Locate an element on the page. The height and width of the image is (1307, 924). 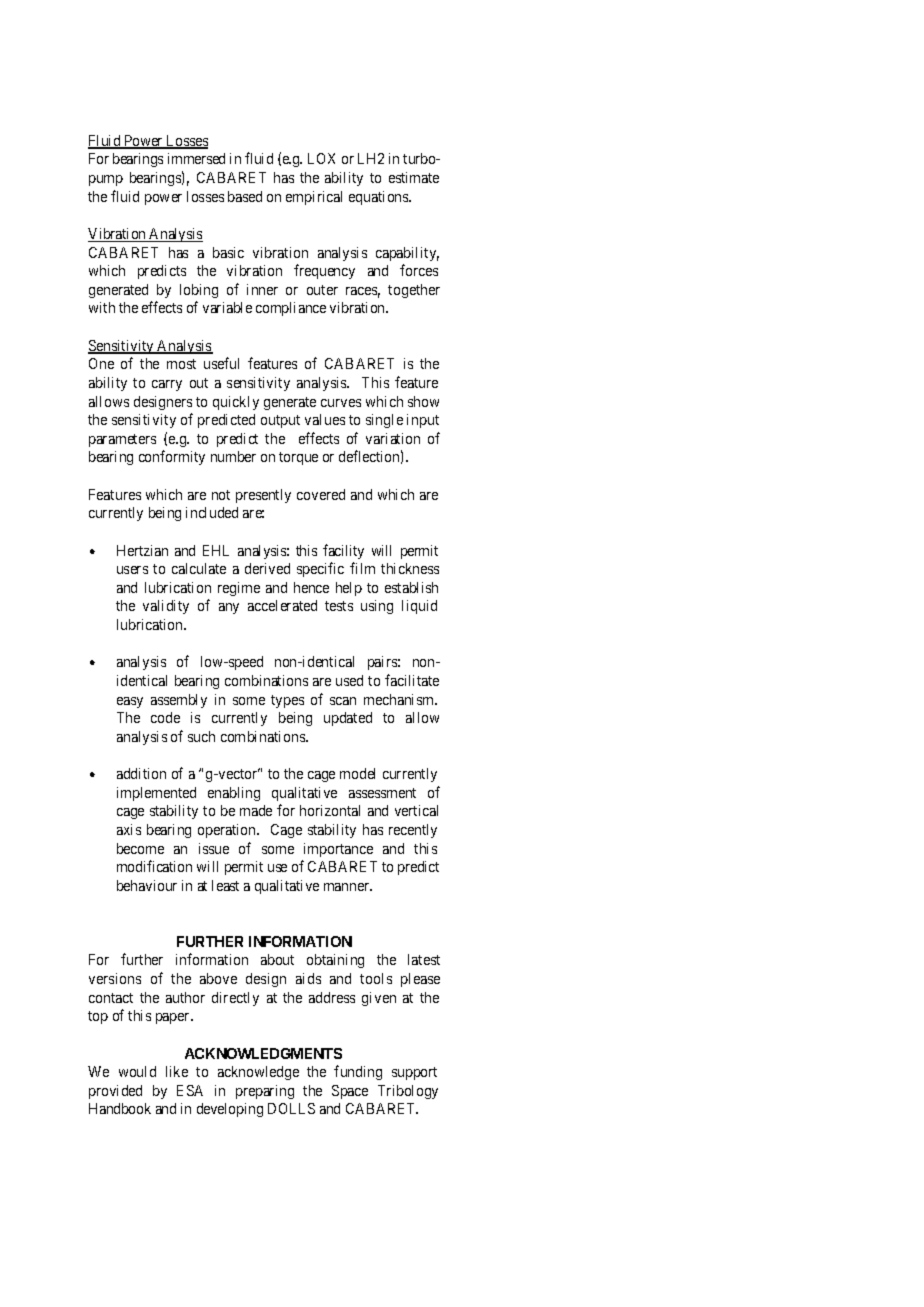
immersed is located at coordinates (196, 158).
